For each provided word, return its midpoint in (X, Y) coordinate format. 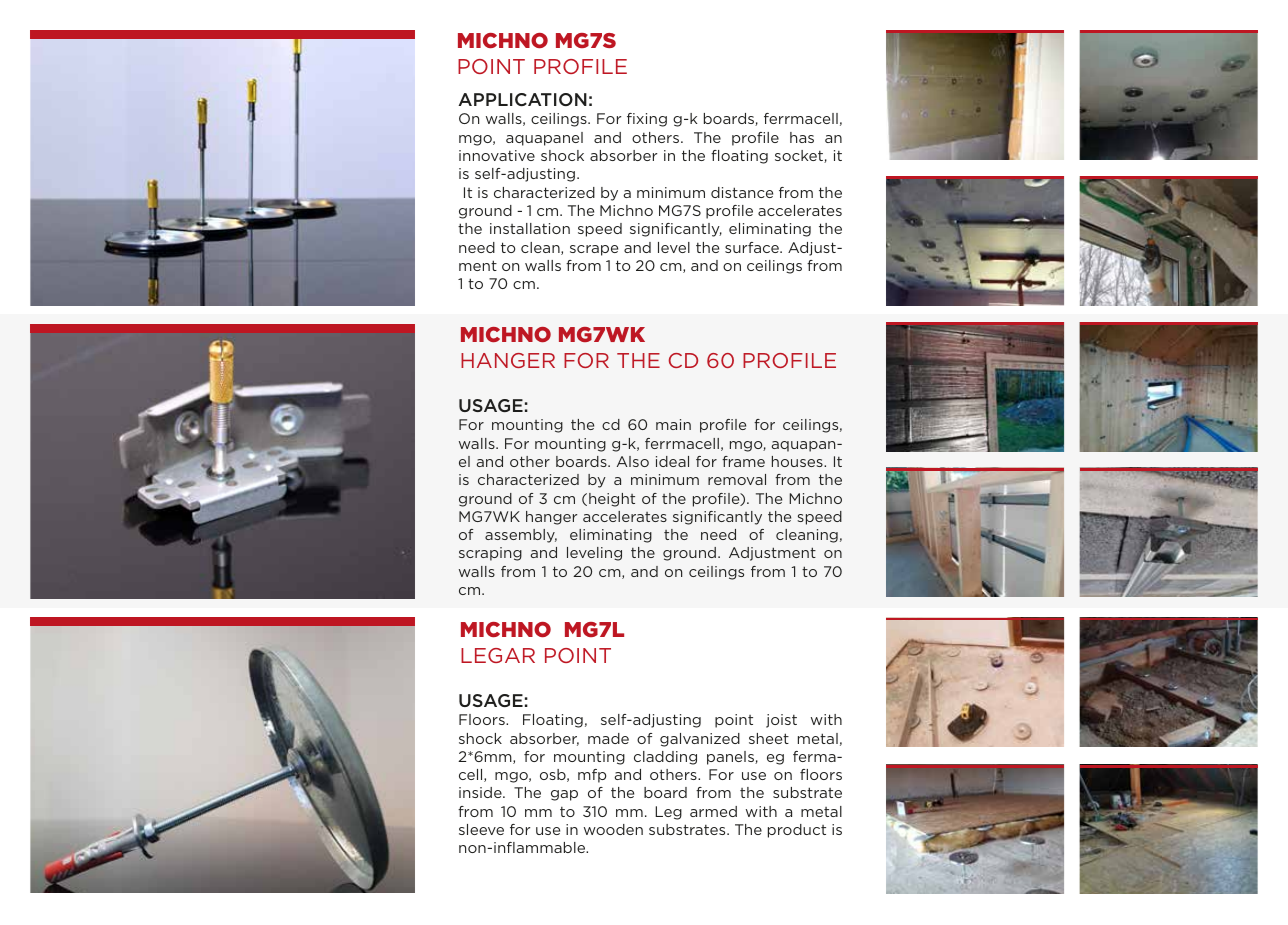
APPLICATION (522, 99)
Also (633, 461)
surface (753, 247)
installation (530, 228)
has (802, 137)
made (608, 738)
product (797, 831)
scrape (594, 250)
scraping (490, 554)
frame (743, 461)
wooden (613, 829)
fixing (647, 120)
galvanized (700, 740)
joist (781, 721)
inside (481, 792)
